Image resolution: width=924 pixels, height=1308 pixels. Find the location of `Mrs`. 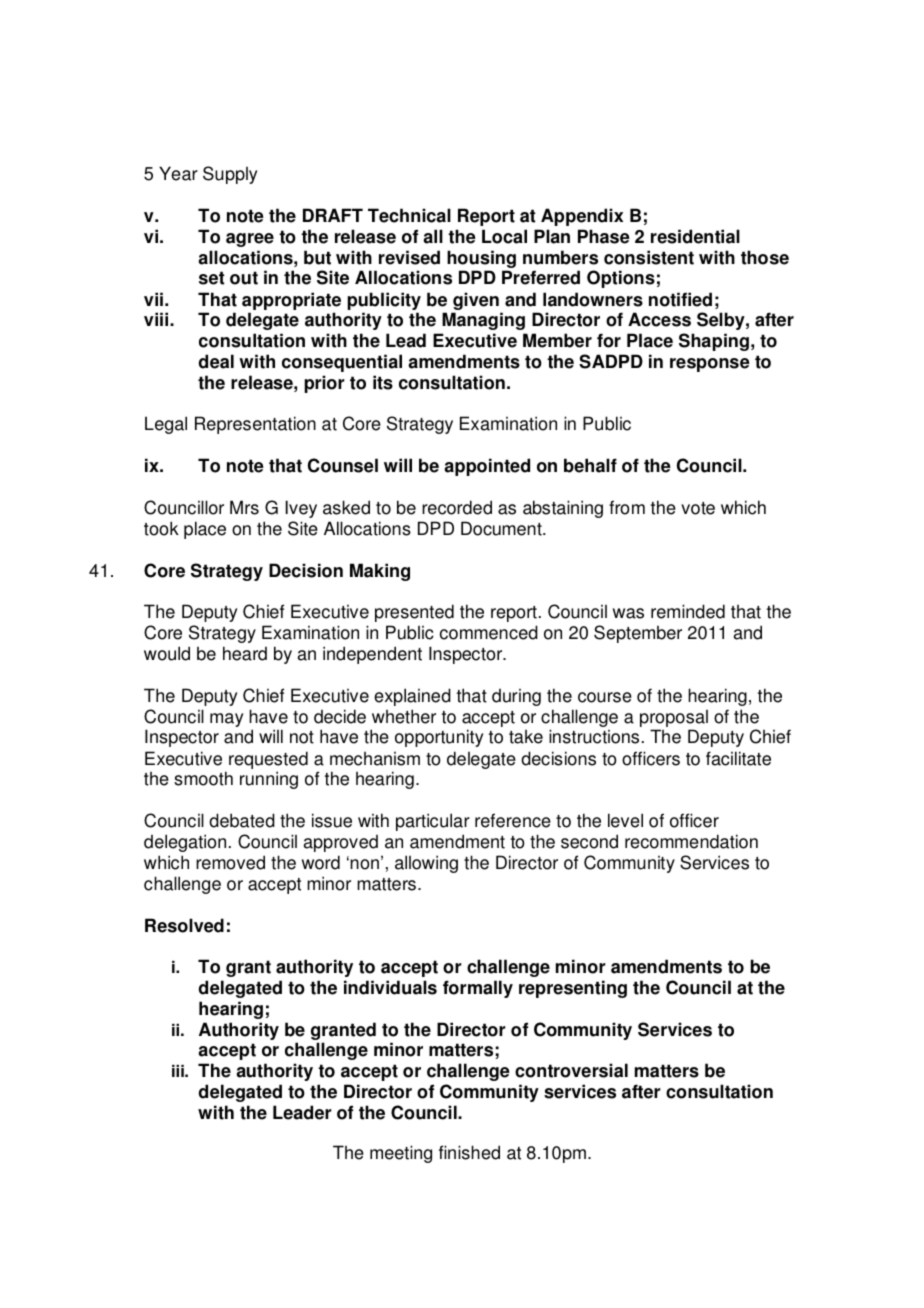

Mrs is located at coordinates (244, 507).
